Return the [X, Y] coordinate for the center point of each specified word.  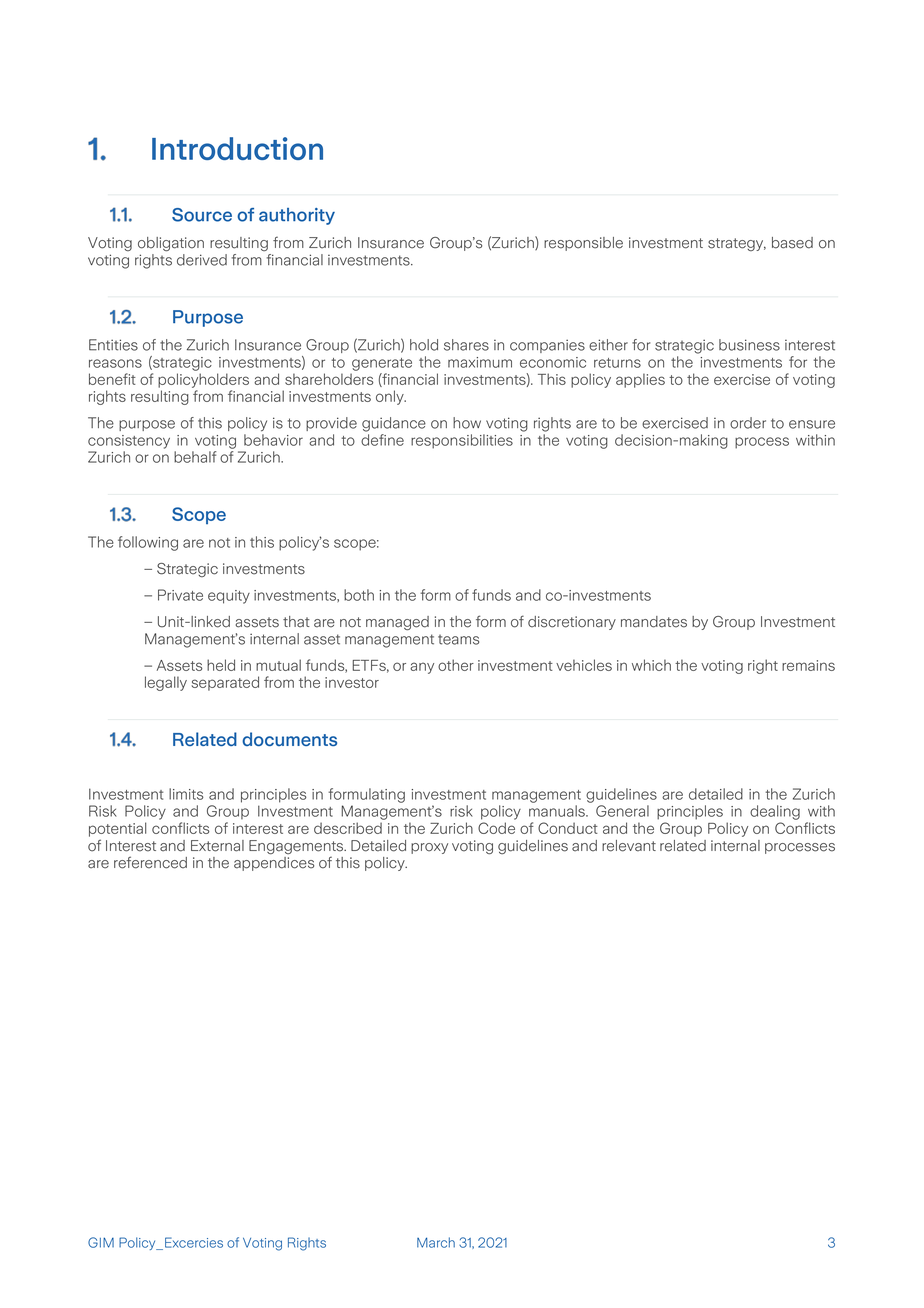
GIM [101, 1242]
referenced [150, 862]
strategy [737, 244]
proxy [429, 848]
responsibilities [462, 441]
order [748, 423]
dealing [775, 812]
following [148, 543]
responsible [583, 244]
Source [202, 215]
